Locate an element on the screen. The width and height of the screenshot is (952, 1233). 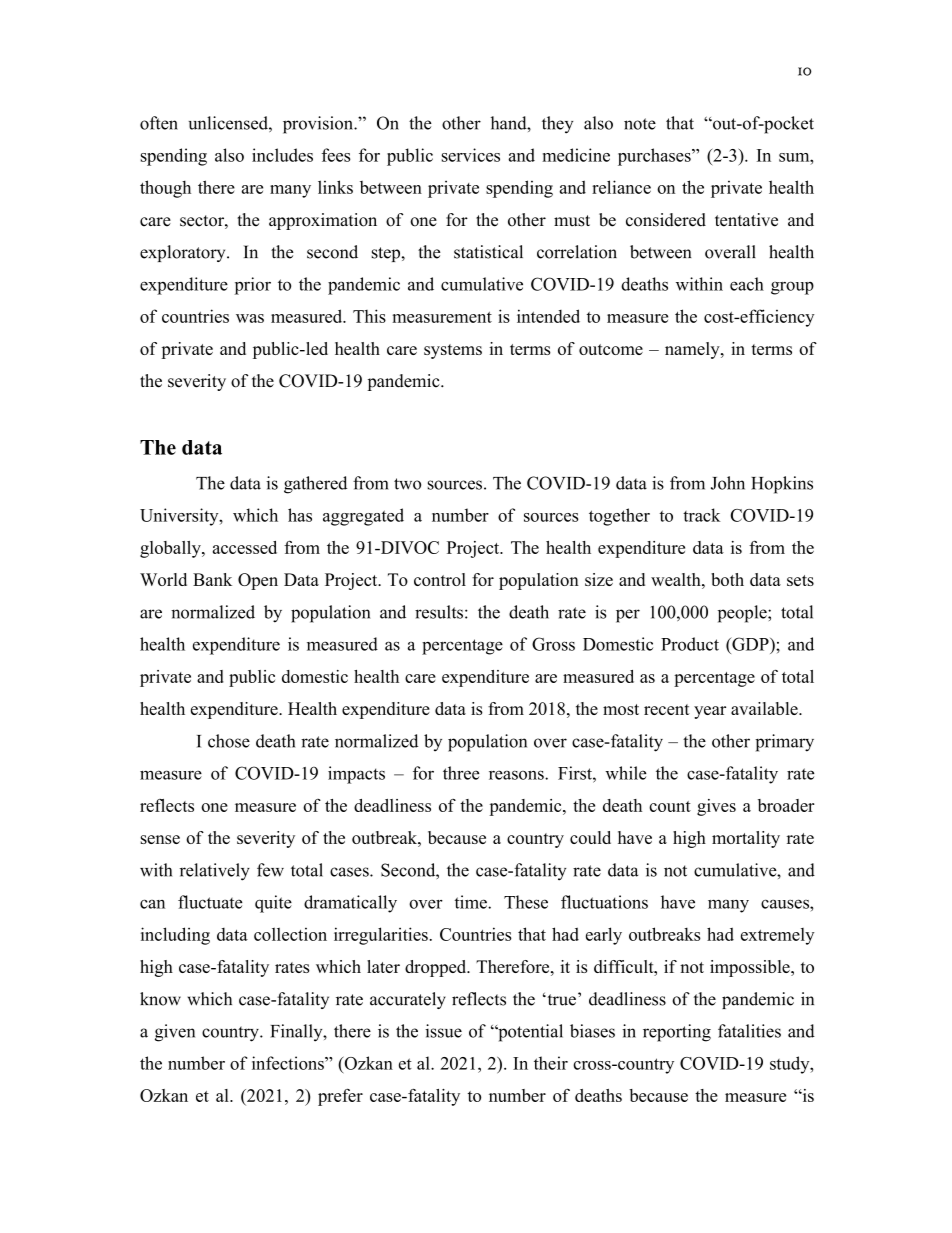
year is located at coordinates (710, 712).
